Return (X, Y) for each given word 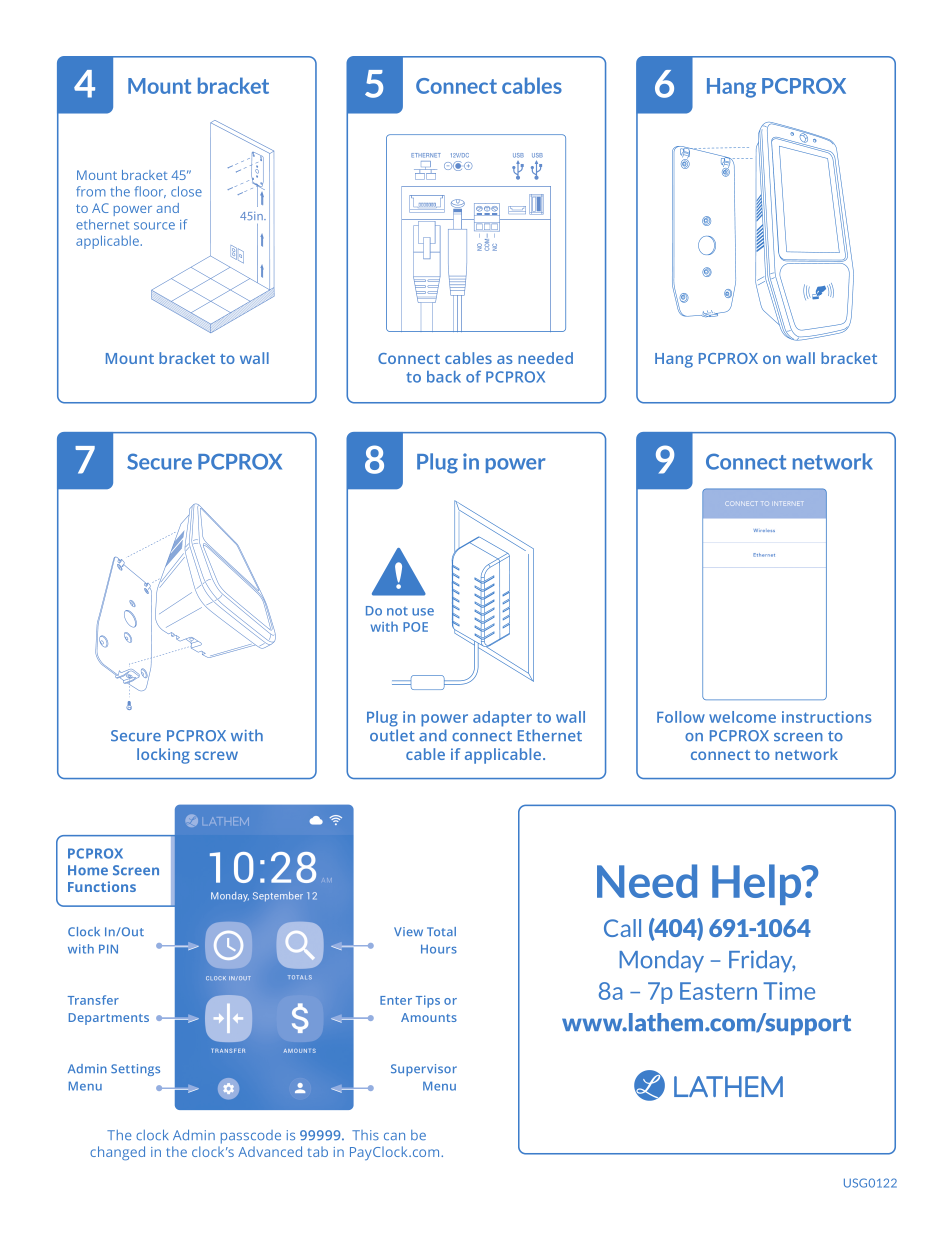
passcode (251, 1137)
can (394, 1136)
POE (415, 627)
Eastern (718, 991)
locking (163, 756)
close (186, 191)
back (444, 377)
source (154, 226)
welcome (742, 717)
